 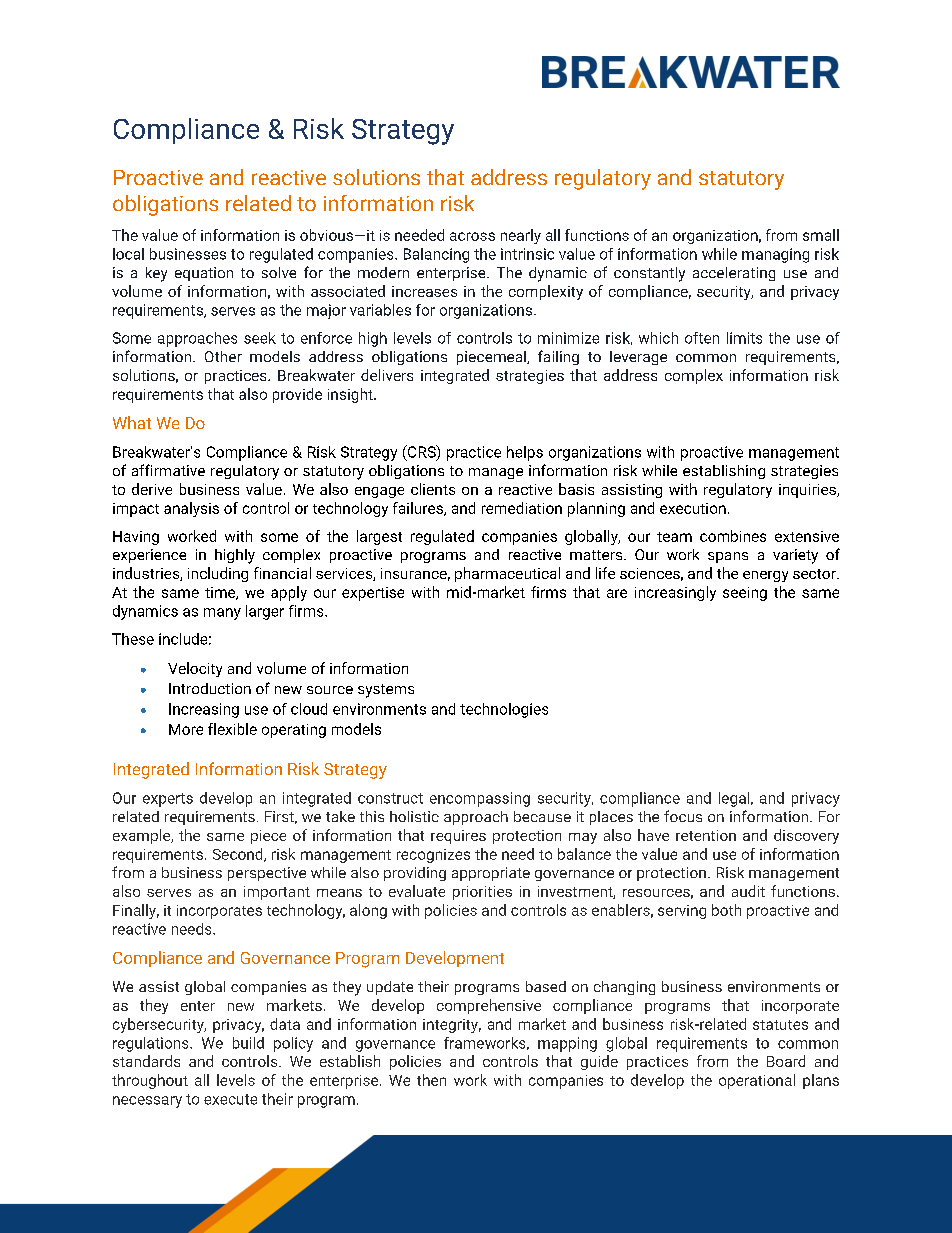 I want to click on experts, so click(x=168, y=800).
